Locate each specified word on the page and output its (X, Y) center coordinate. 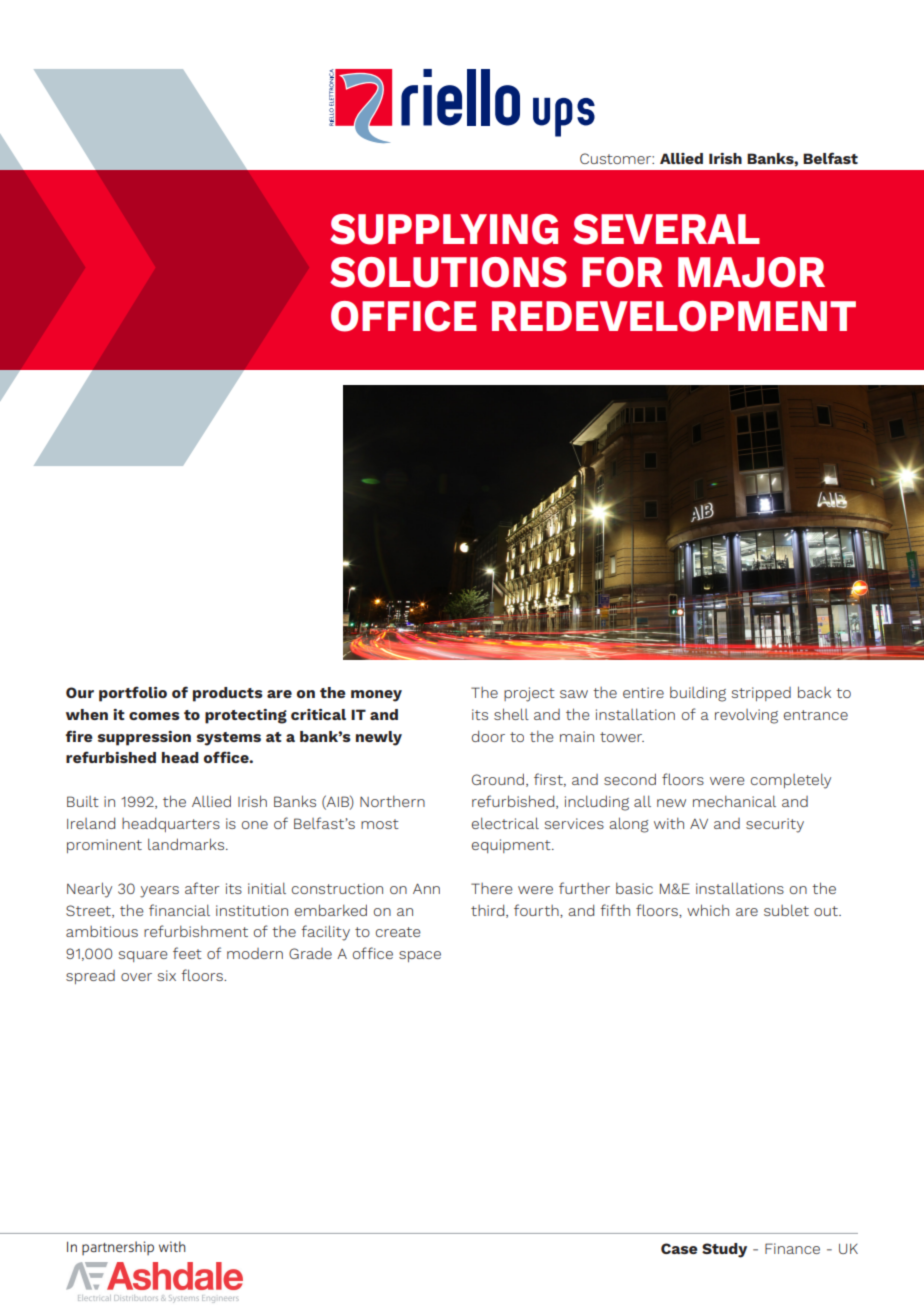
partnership (118, 1248)
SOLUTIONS (448, 272)
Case (679, 1248)
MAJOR (751, 272)
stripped (761, 694)
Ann (426, 888)
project (529, 694)
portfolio (133, 694)
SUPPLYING (444, 229)
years (159, 892)
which (708, 910)
